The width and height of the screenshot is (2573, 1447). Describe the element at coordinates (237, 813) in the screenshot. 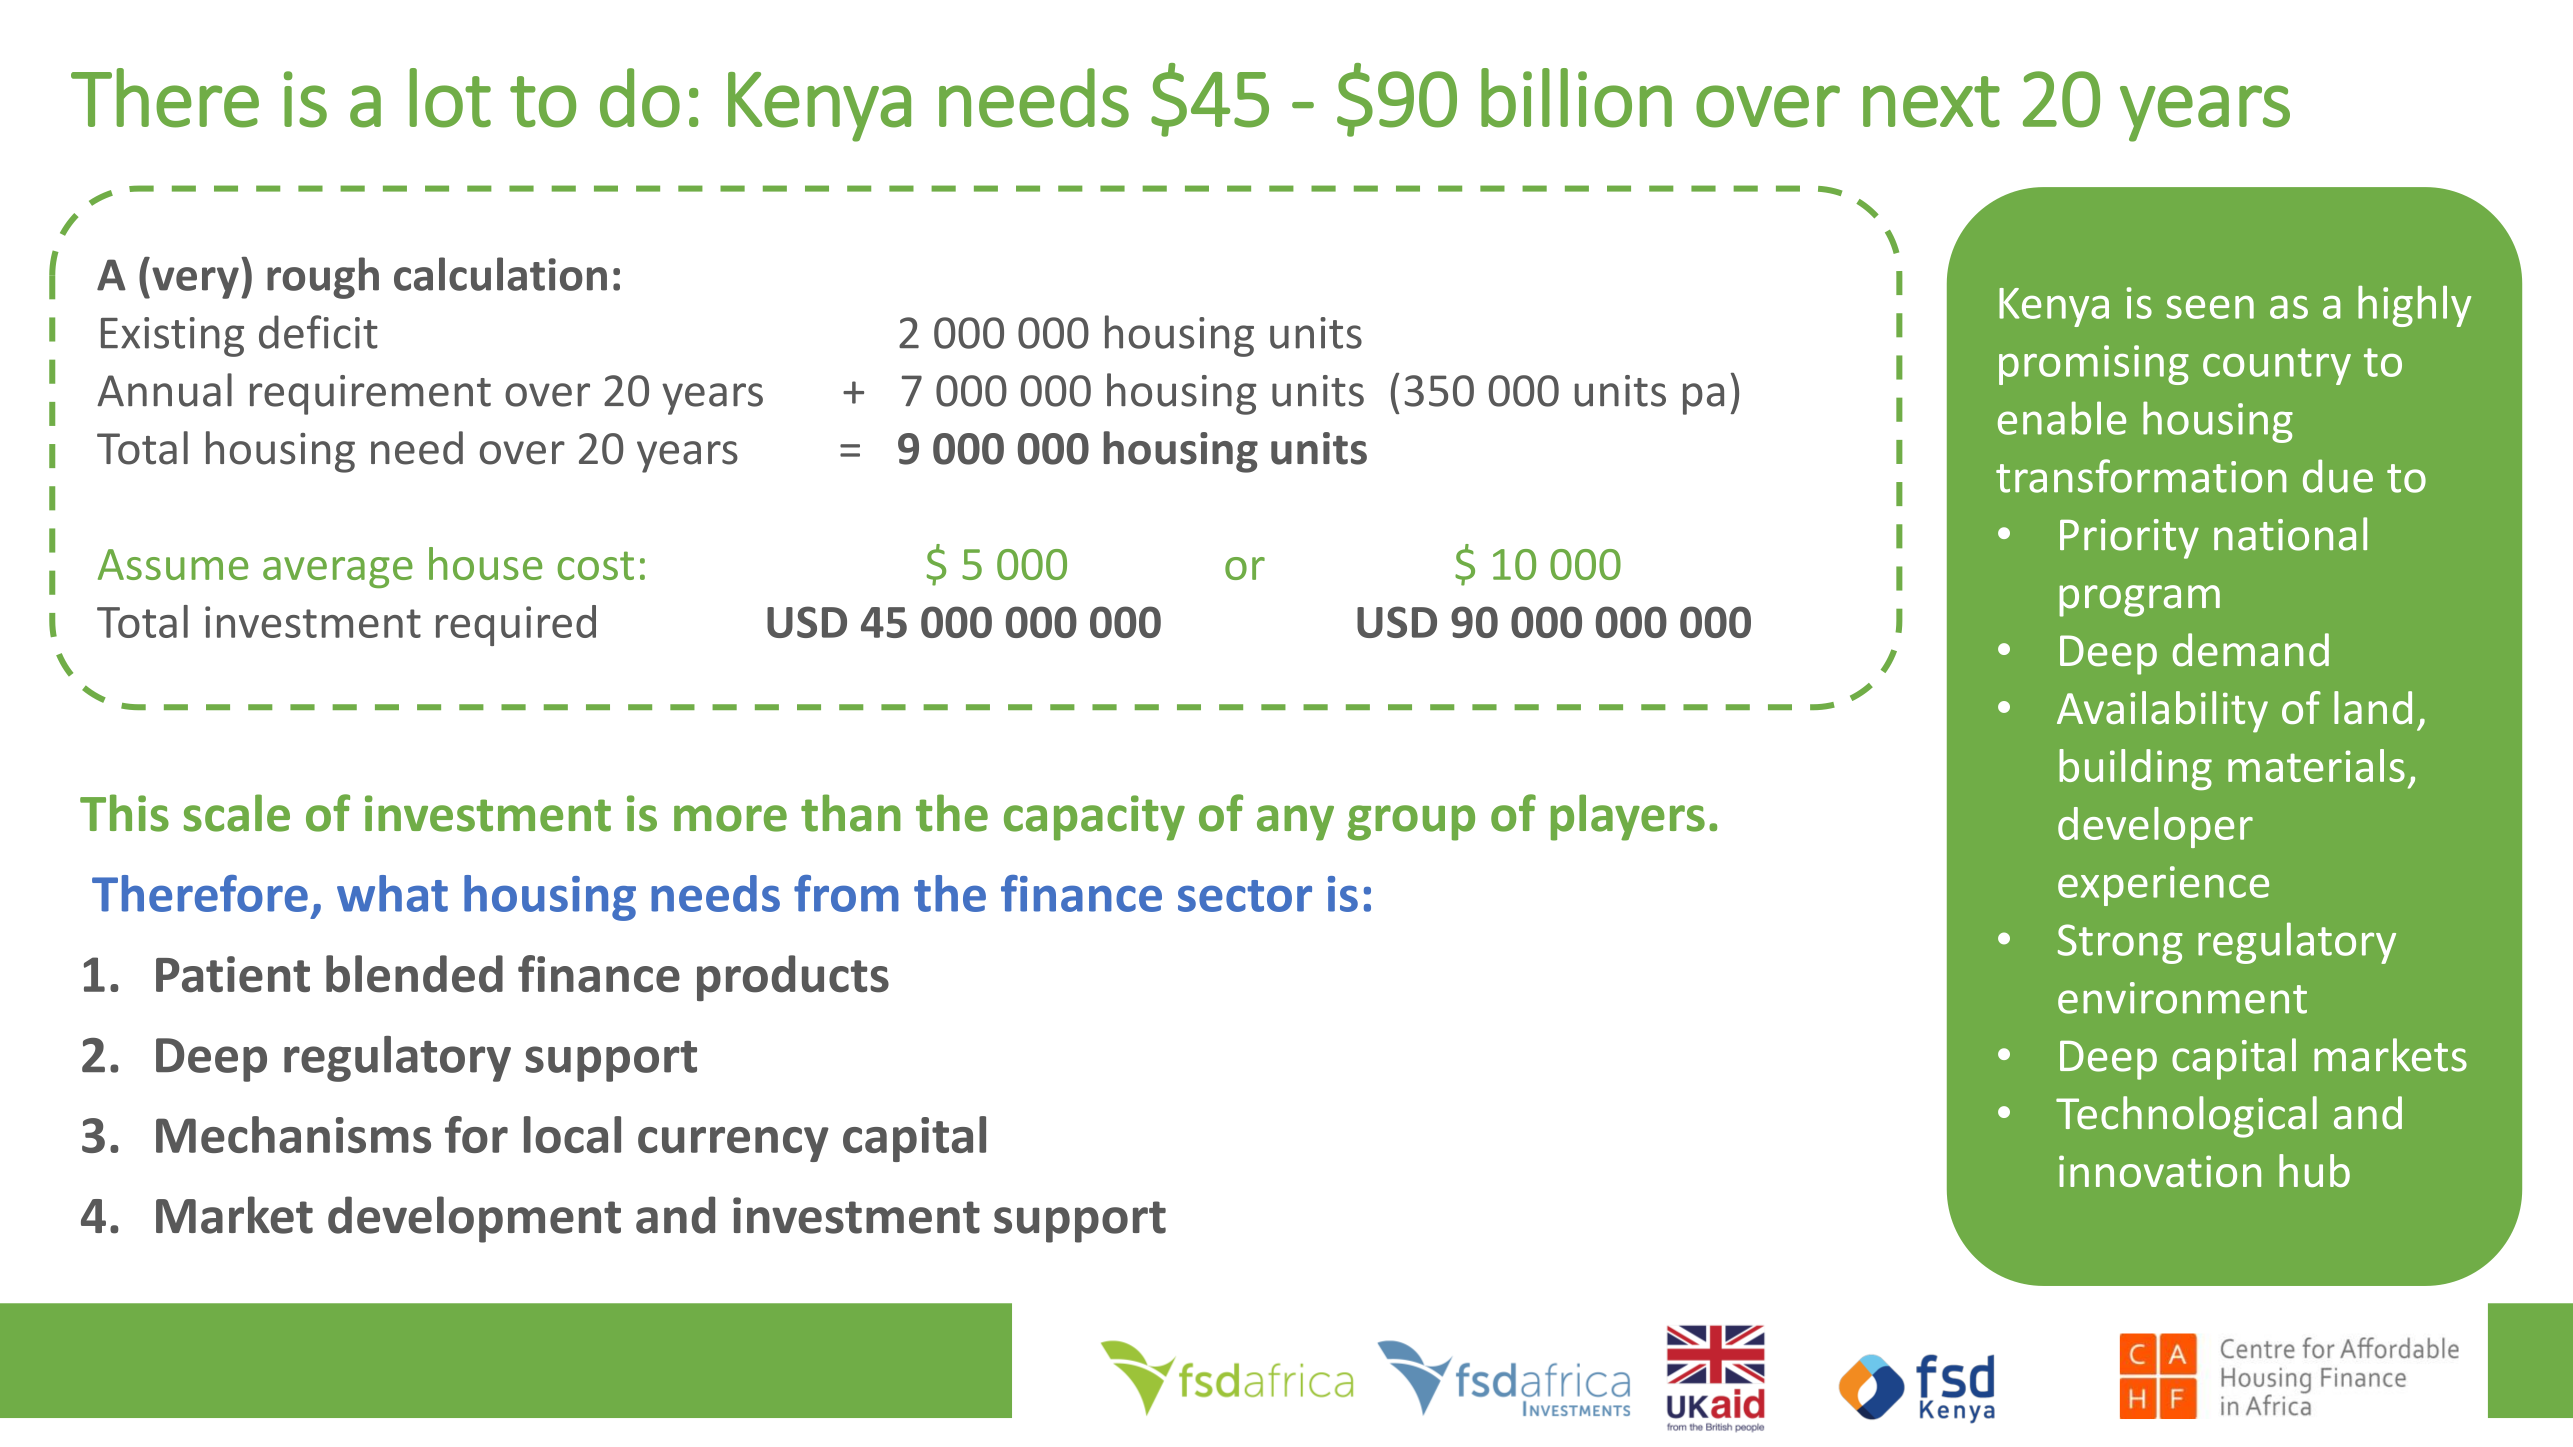

I see `scale` at that location.
